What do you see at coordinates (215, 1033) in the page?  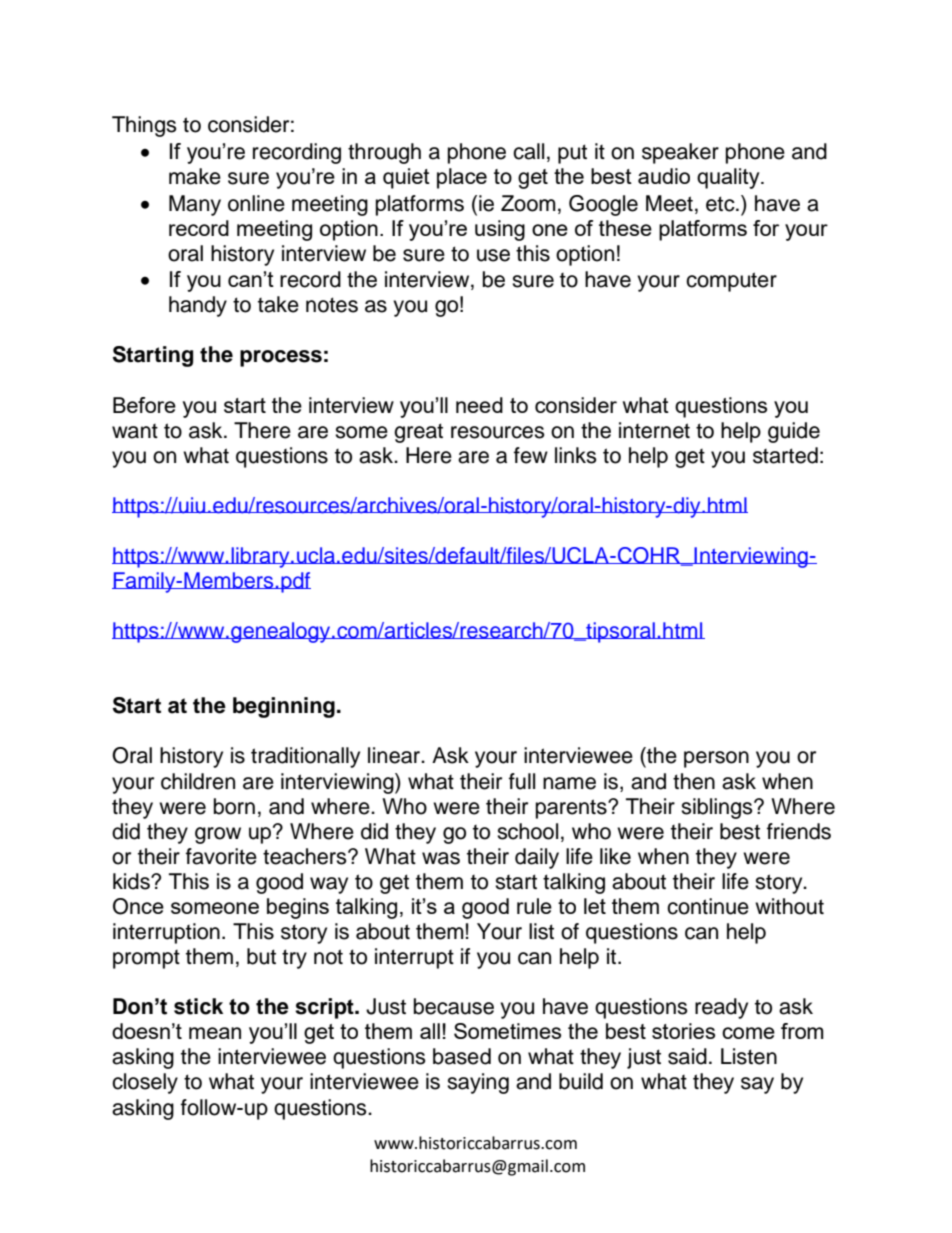 I see `mean` at bounding box center [215, 1033].
